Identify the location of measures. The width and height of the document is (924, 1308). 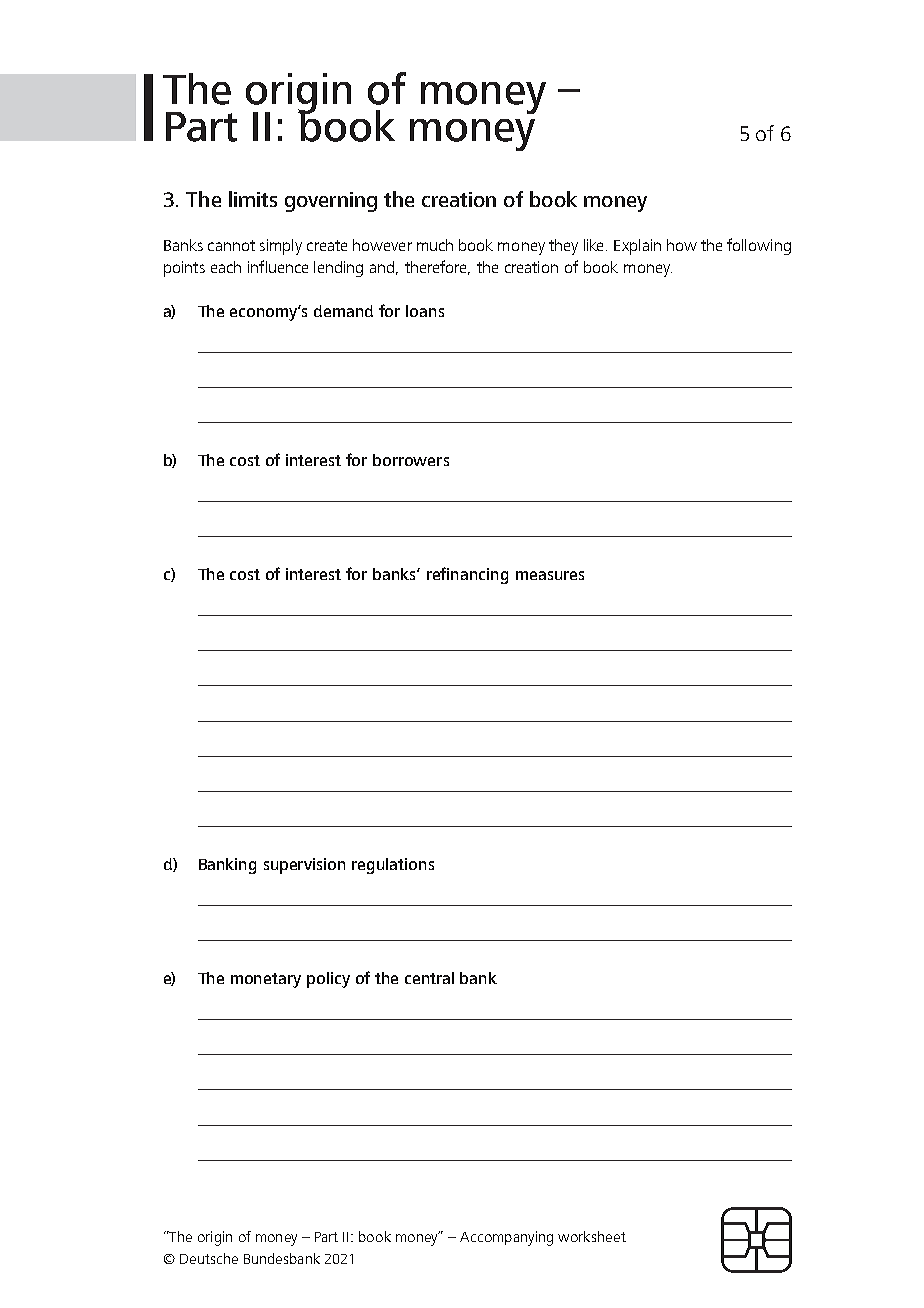
(550, 575).
